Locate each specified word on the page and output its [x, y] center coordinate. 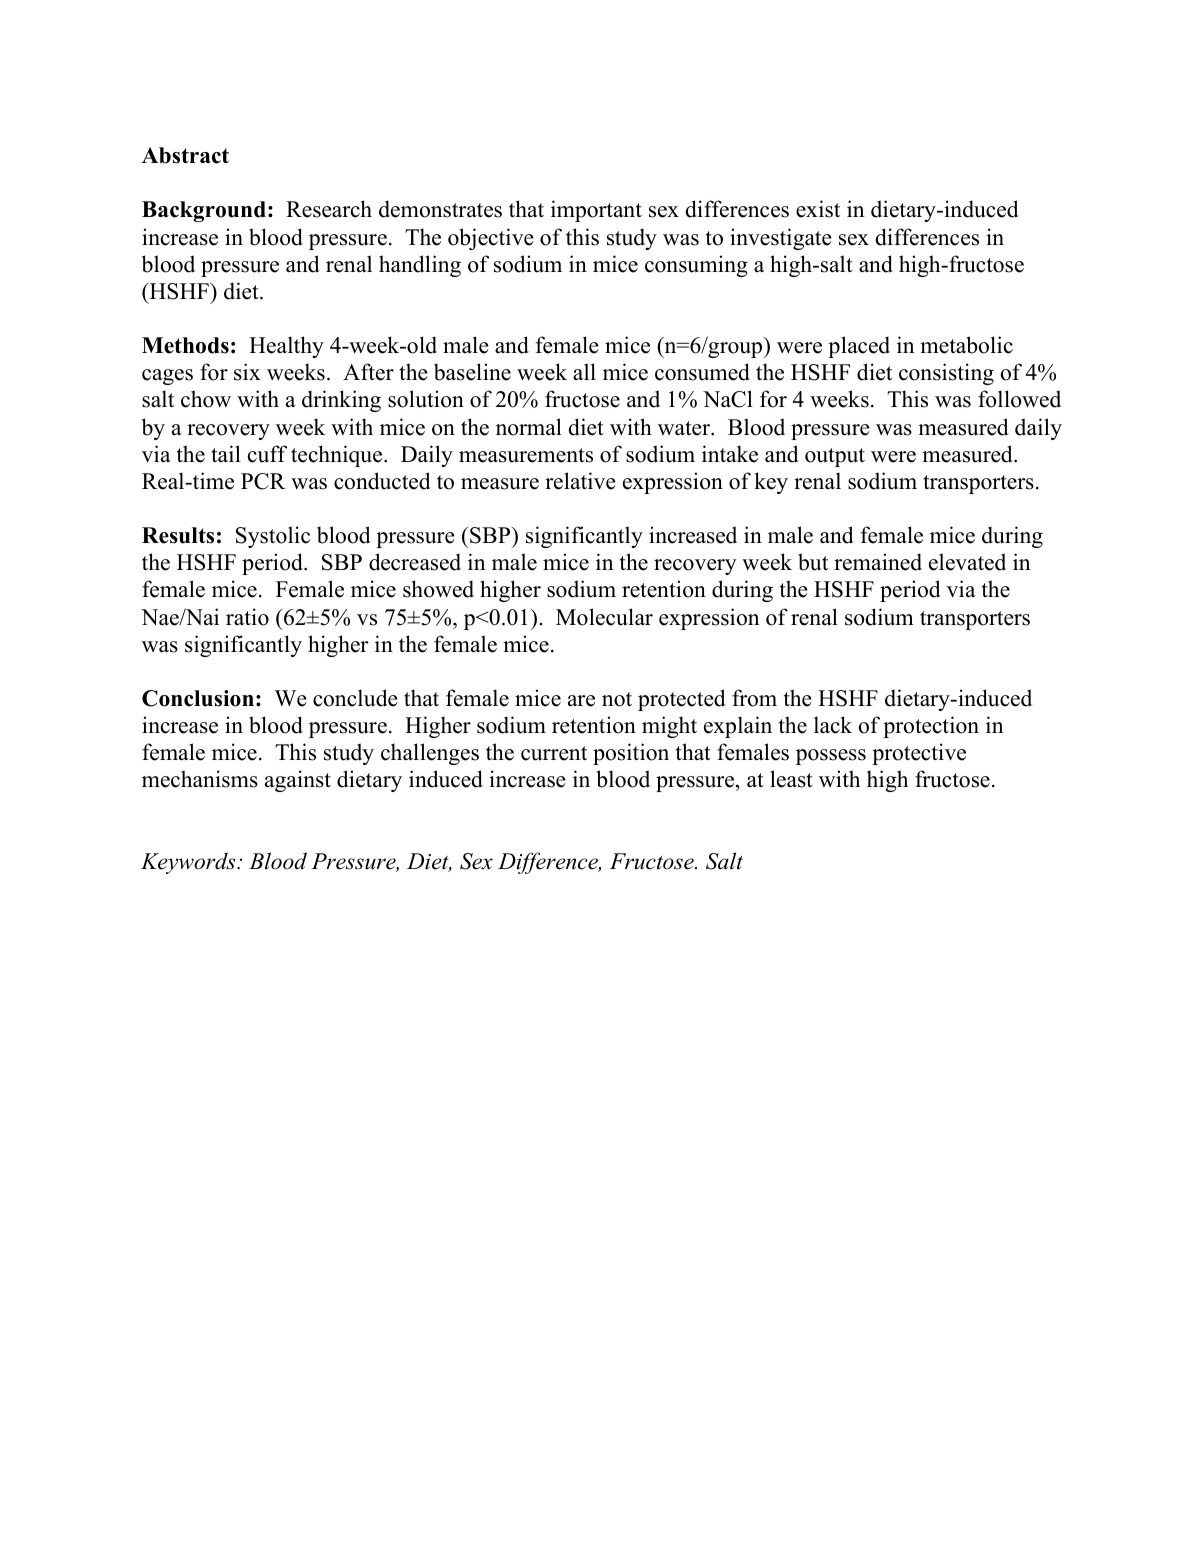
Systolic [273, 537]
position [631, 754]
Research [329, 209]
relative [580, 481]
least [791, 779]
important [596, 211]
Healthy [286, 347]
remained [878, 562]
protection [931, 727]
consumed [702, 372]
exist [818, 209]
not [617, 699]
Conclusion [198, 698]
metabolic [966, 345]
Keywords [189, 863]
